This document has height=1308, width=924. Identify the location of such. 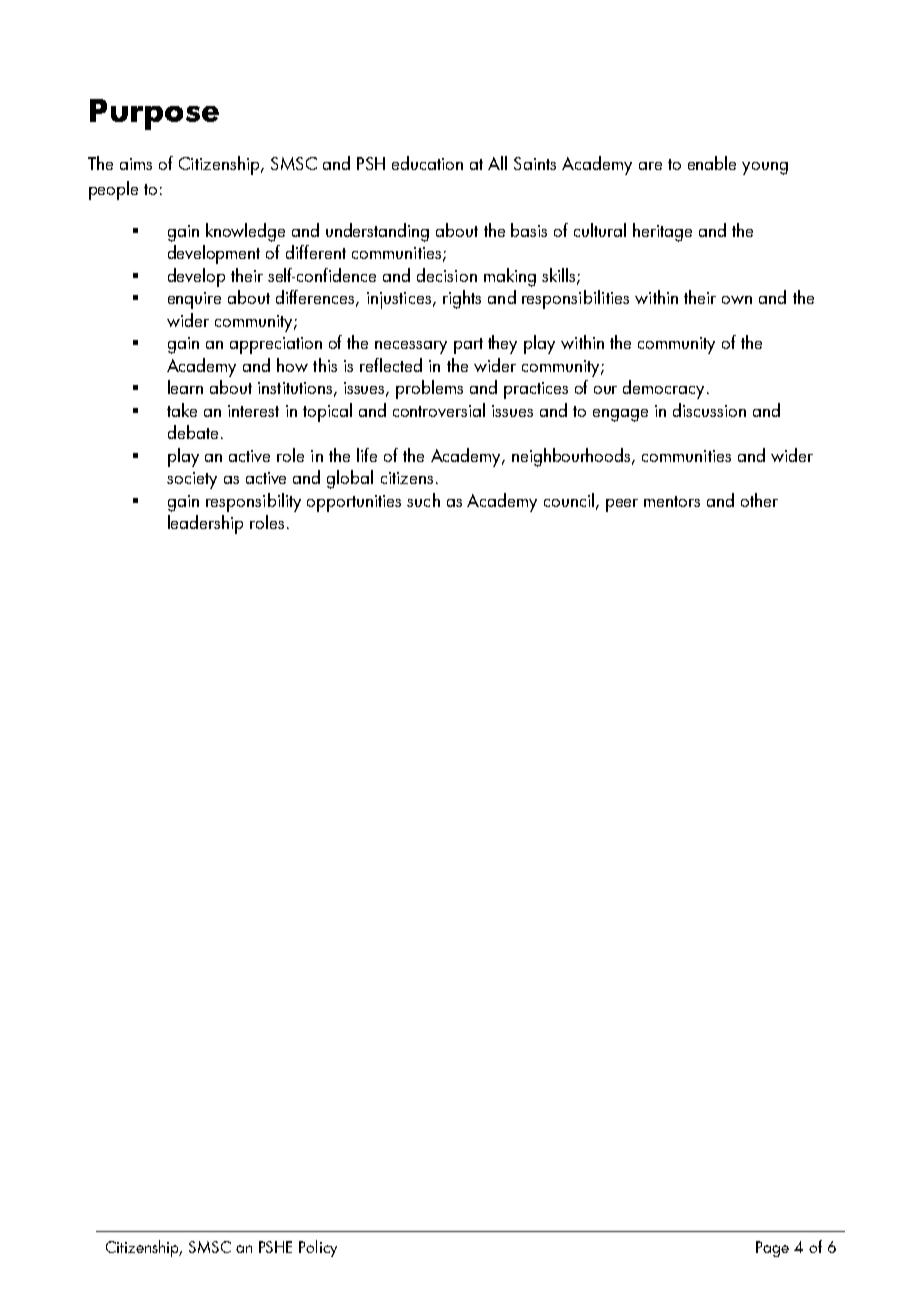
(423, 500).
